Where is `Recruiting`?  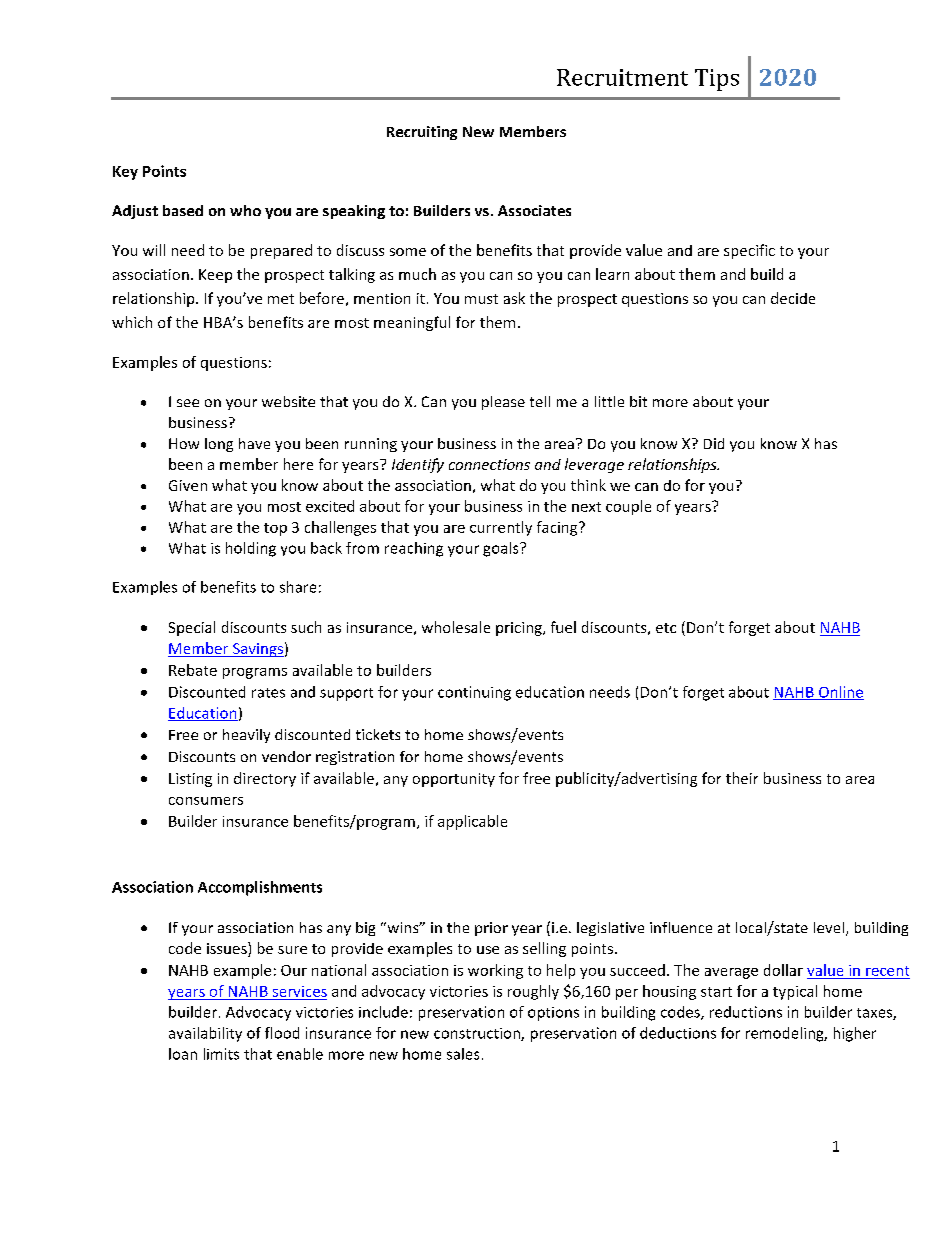
Recruiting is located at coordinates (422, 133).
